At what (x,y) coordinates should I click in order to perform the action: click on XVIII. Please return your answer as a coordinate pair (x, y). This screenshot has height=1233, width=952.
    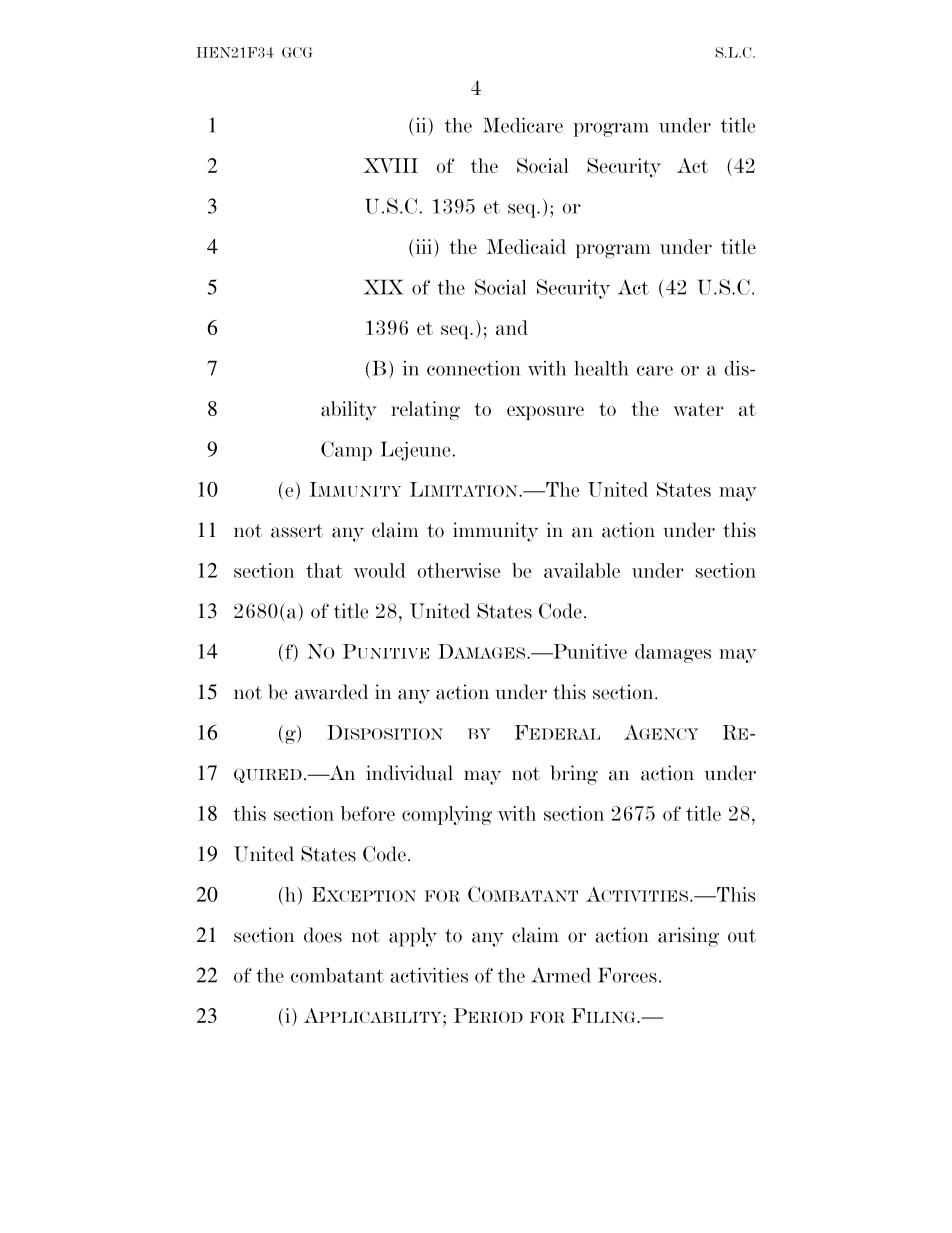
    Looking at the image, I should click on (390, 165).
